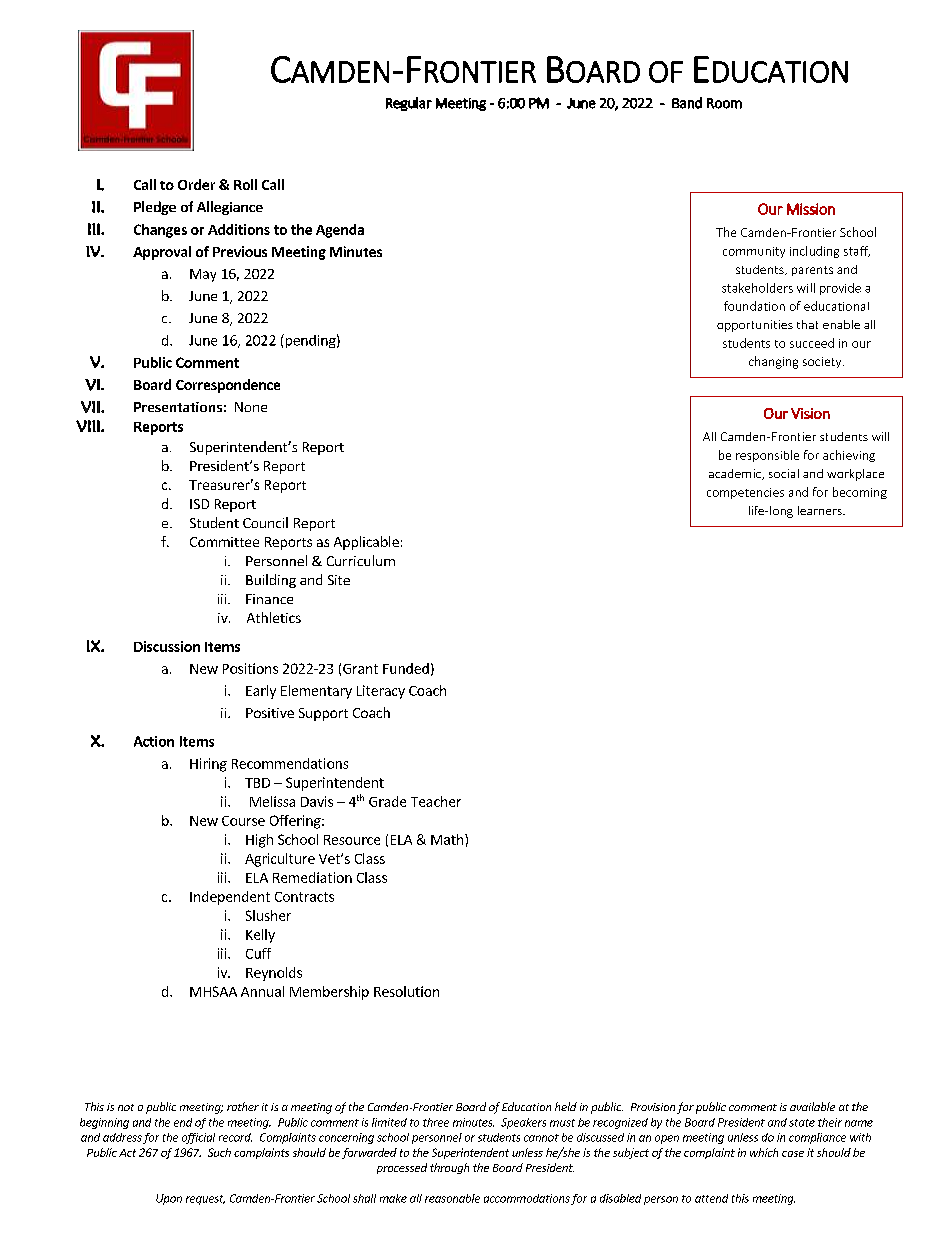  What do you see at coordinates (224, 542) in the image?
I see `Committee` at bounding box center [224, 542].
